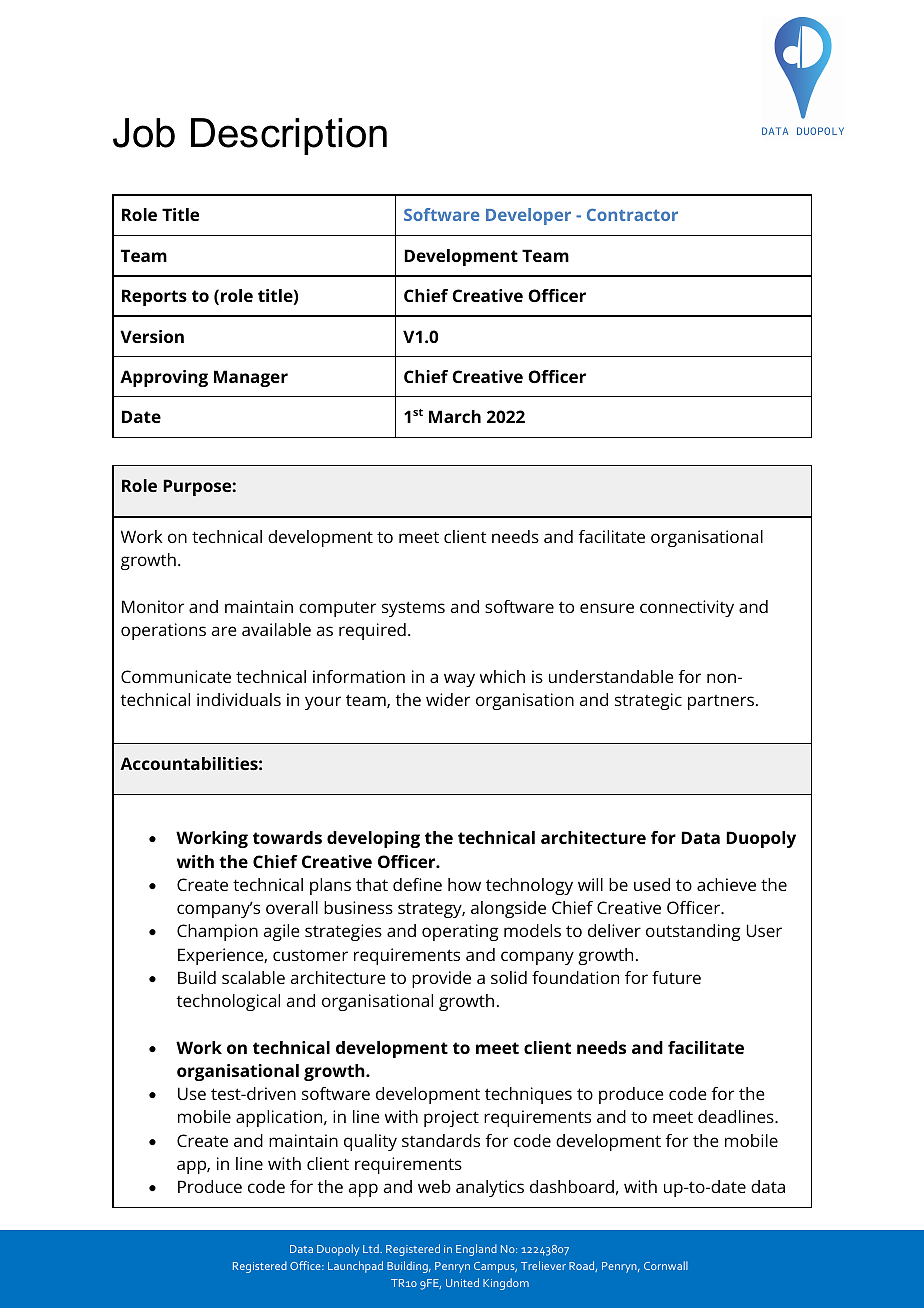  What do you see at coordinates (687, 608) in the screenshot?
I see `connectivity` at bounding box center [687, 608].
